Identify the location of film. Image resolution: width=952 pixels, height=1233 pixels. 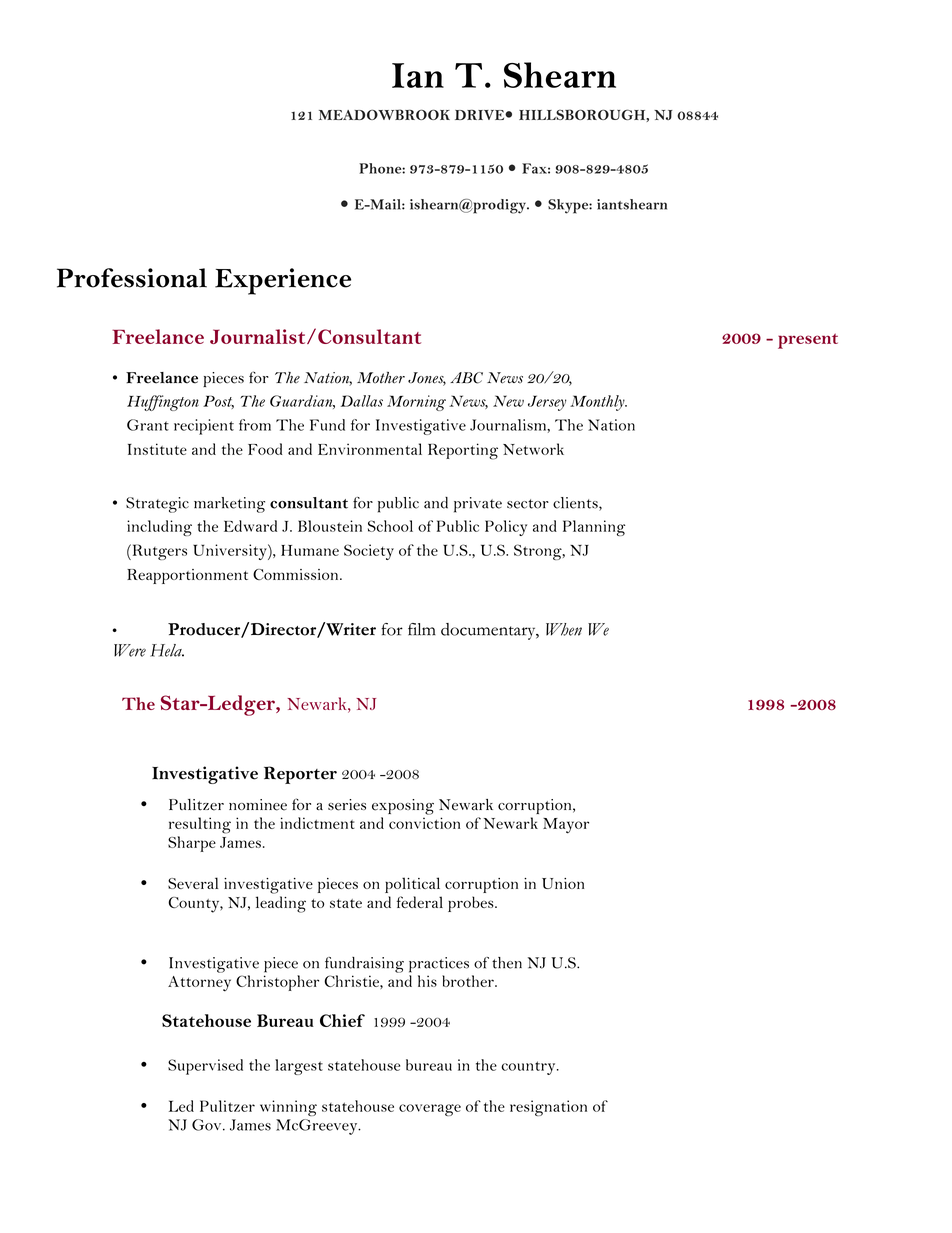
(422, 629).
